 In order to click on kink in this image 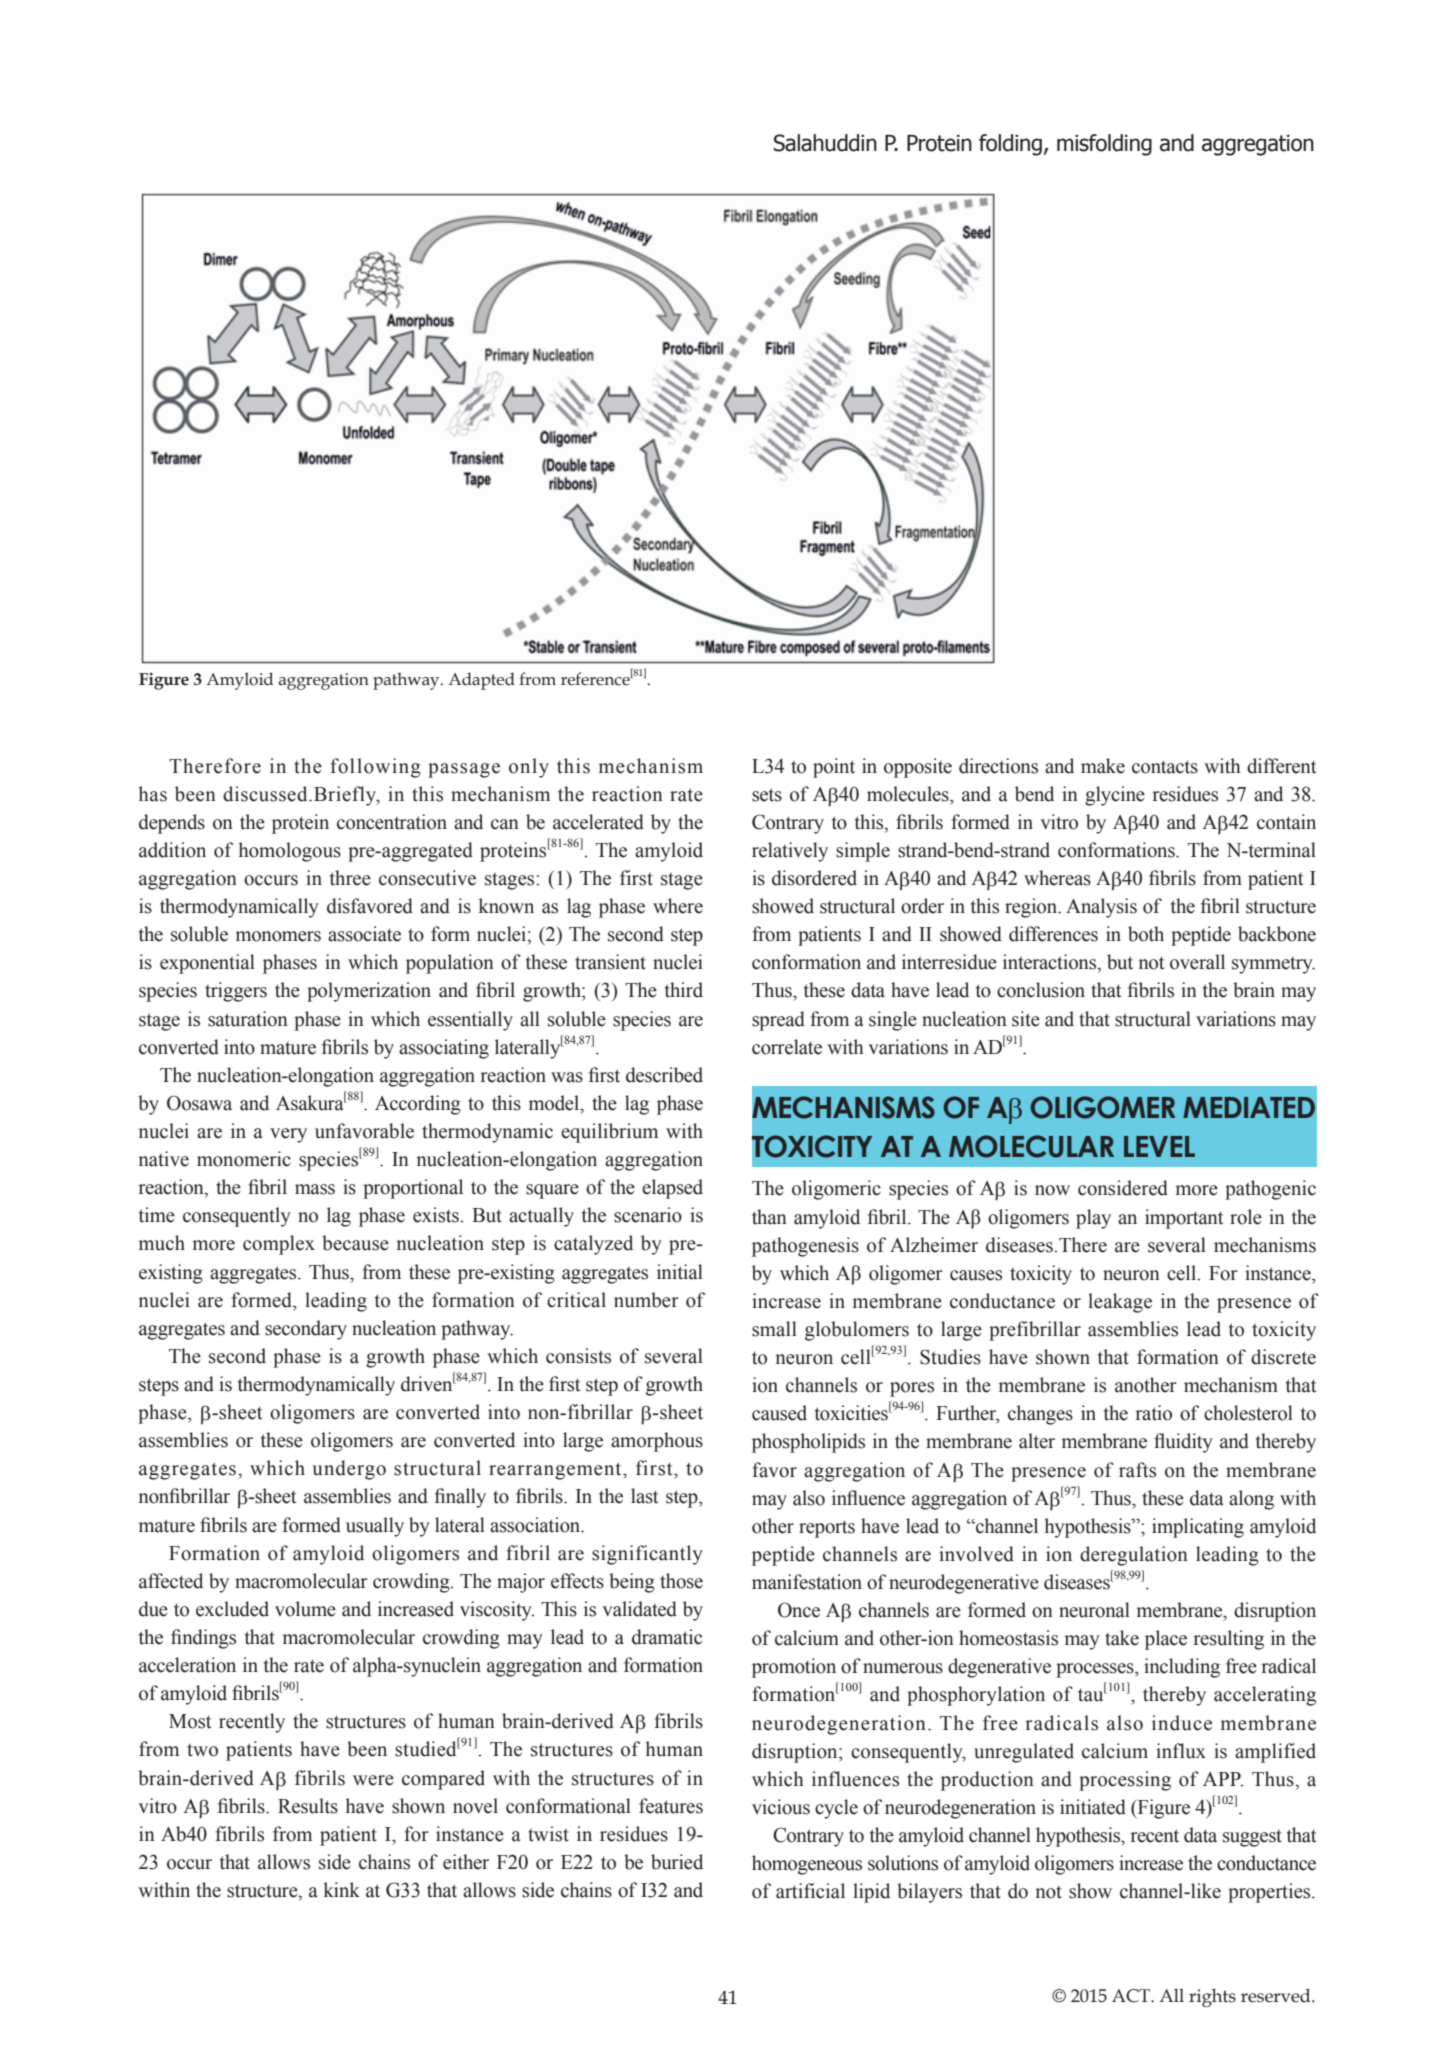, I will do `click(342, 1889)`.
